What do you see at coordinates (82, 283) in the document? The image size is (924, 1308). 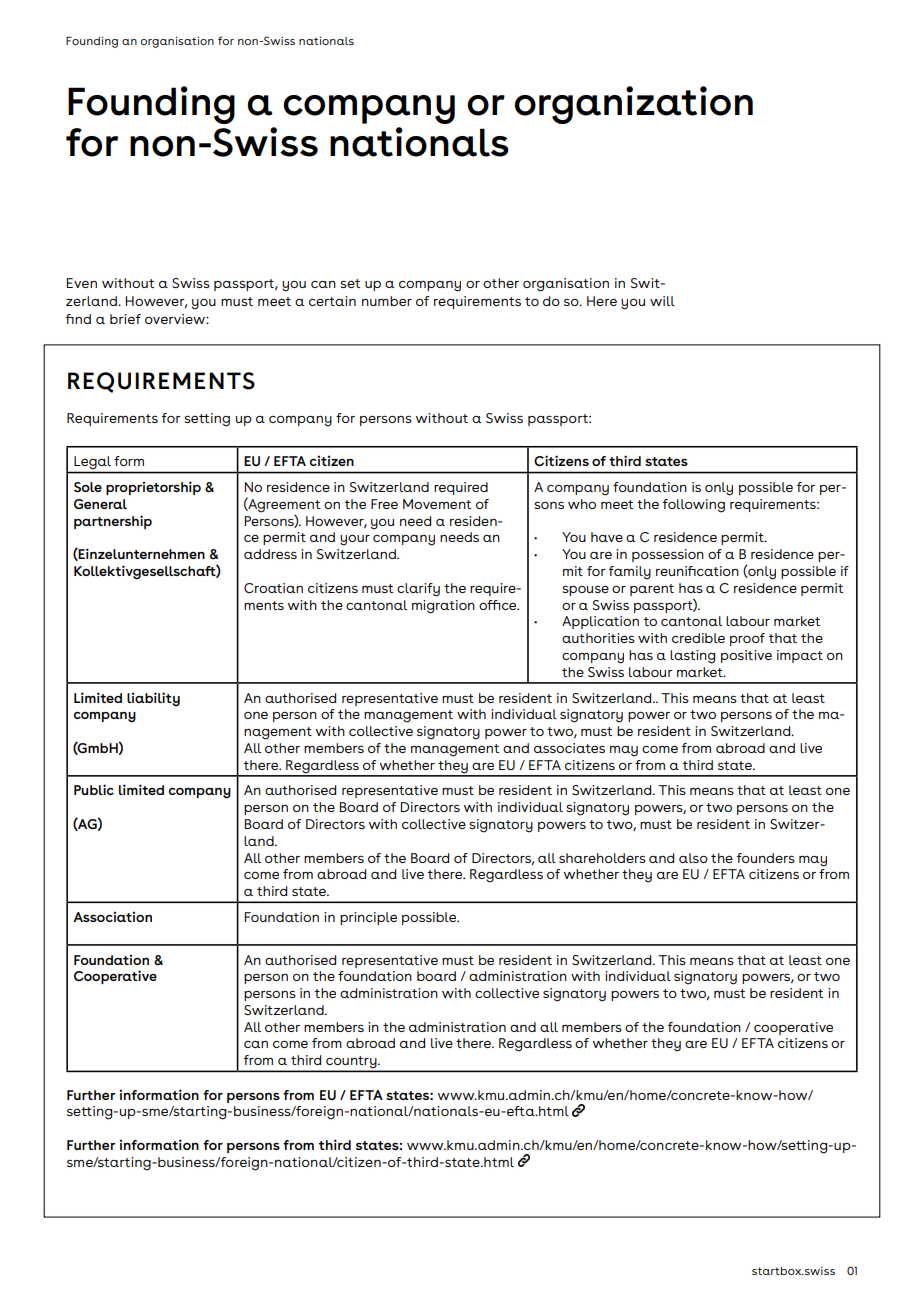 I see `Even` at bounding box center [82, 283].
